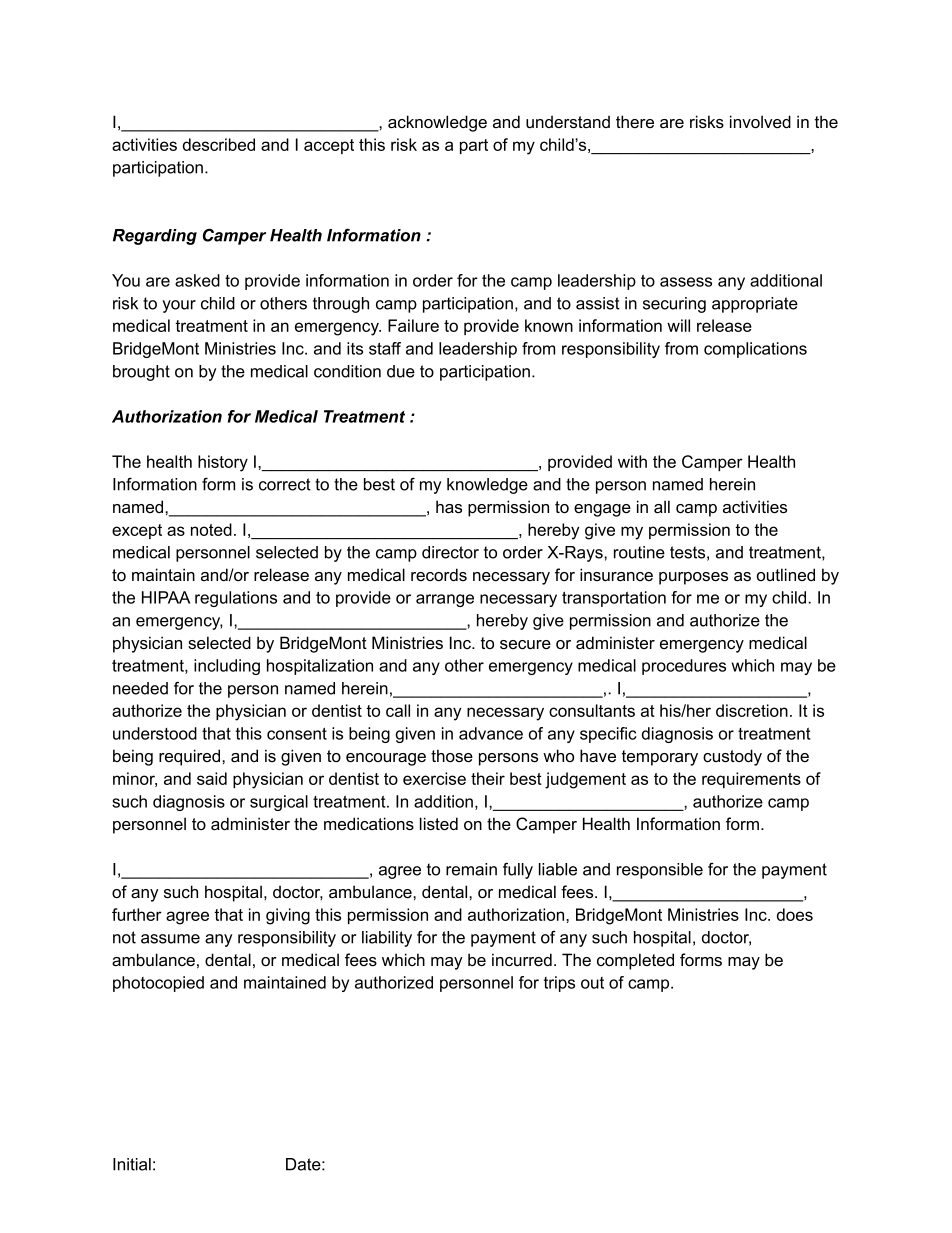 This page has height=1233, width=952. Describe the element at coordinates (632, 461) in the page. I see `with` at that location.
